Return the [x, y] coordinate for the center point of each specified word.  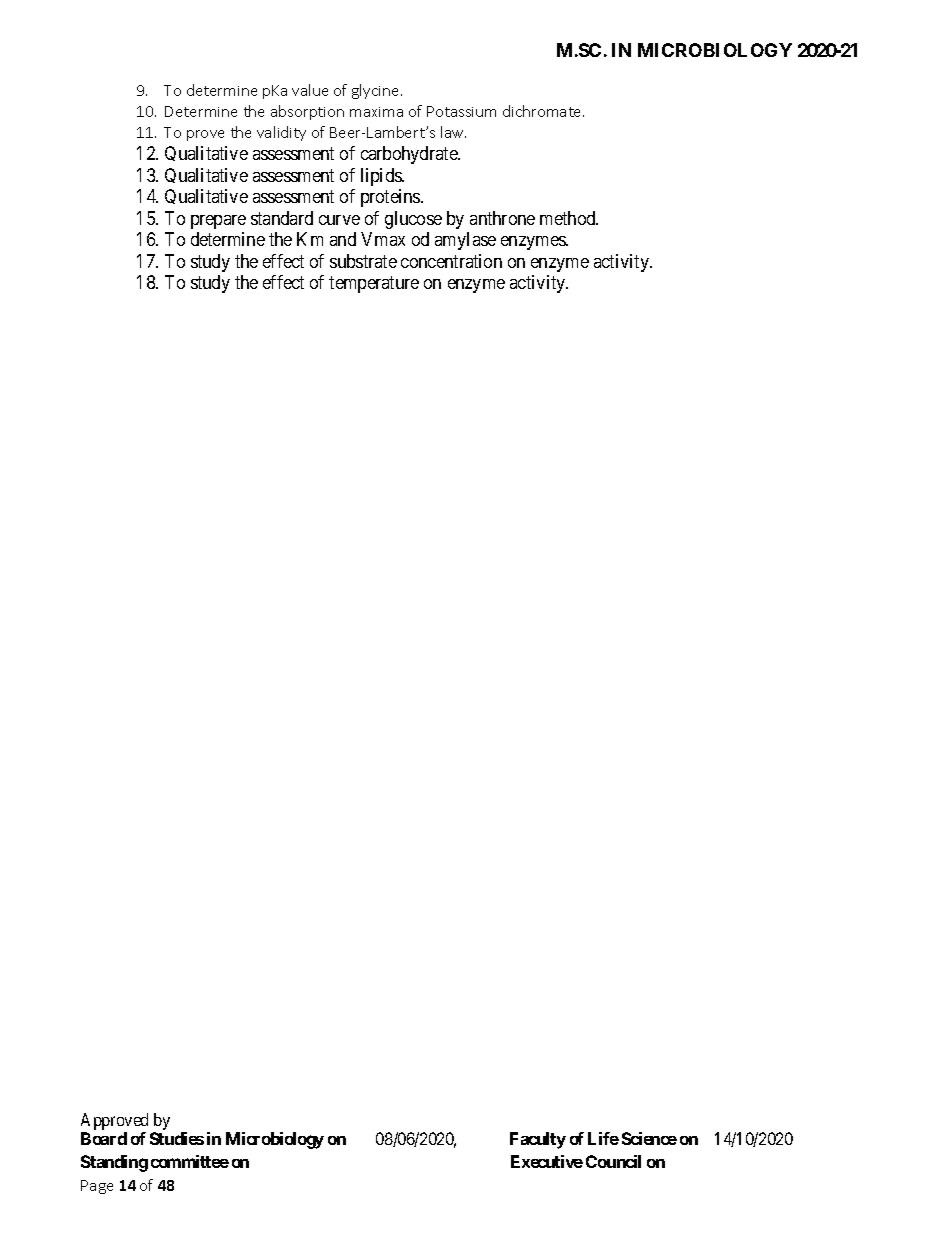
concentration [451, 261]
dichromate [543, 111]
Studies [177, 1138]
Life [603, 1138]
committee [190, 1161]
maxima [376, 112]
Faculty [538, 1140]
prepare [218, 222]
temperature [374, 284]
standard [282, 218]
